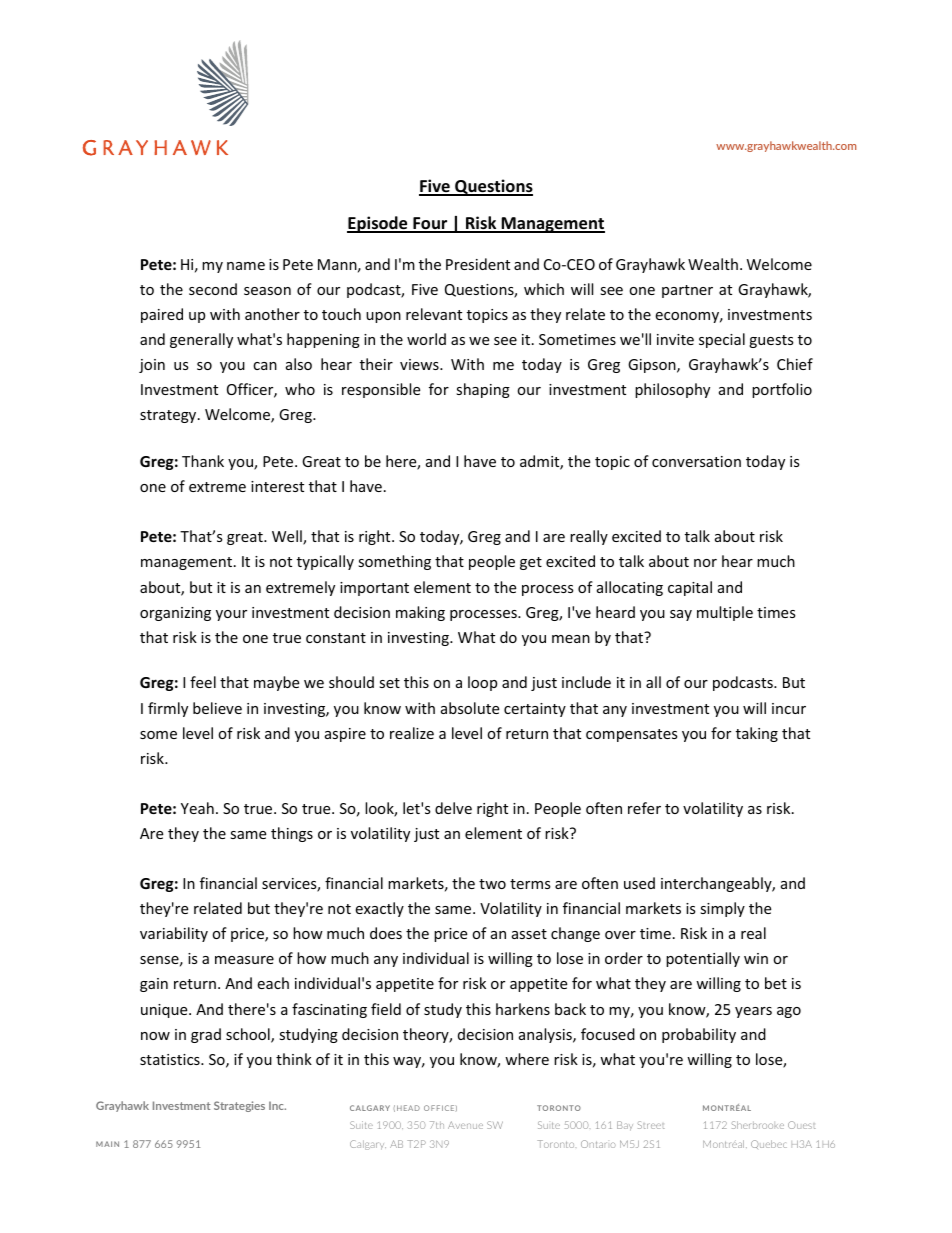  What do you see at coordinates (687, 291) in the screenshot?
I see `partner` at bounding box center [687, 291].
